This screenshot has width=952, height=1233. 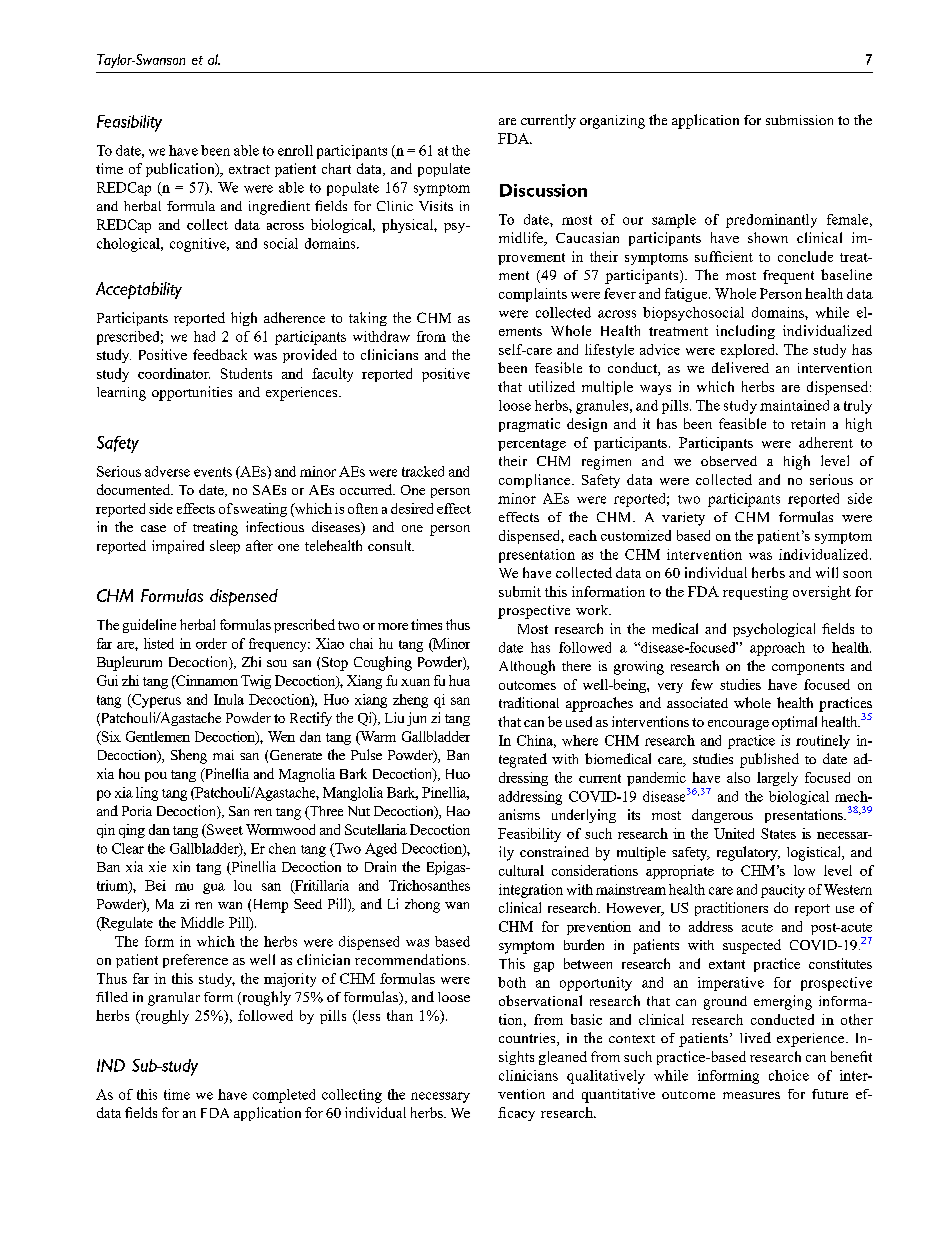 What do you see at coordinates (204, 336) in the screenshot?
I see `had` at bounding box center [204, 336].
